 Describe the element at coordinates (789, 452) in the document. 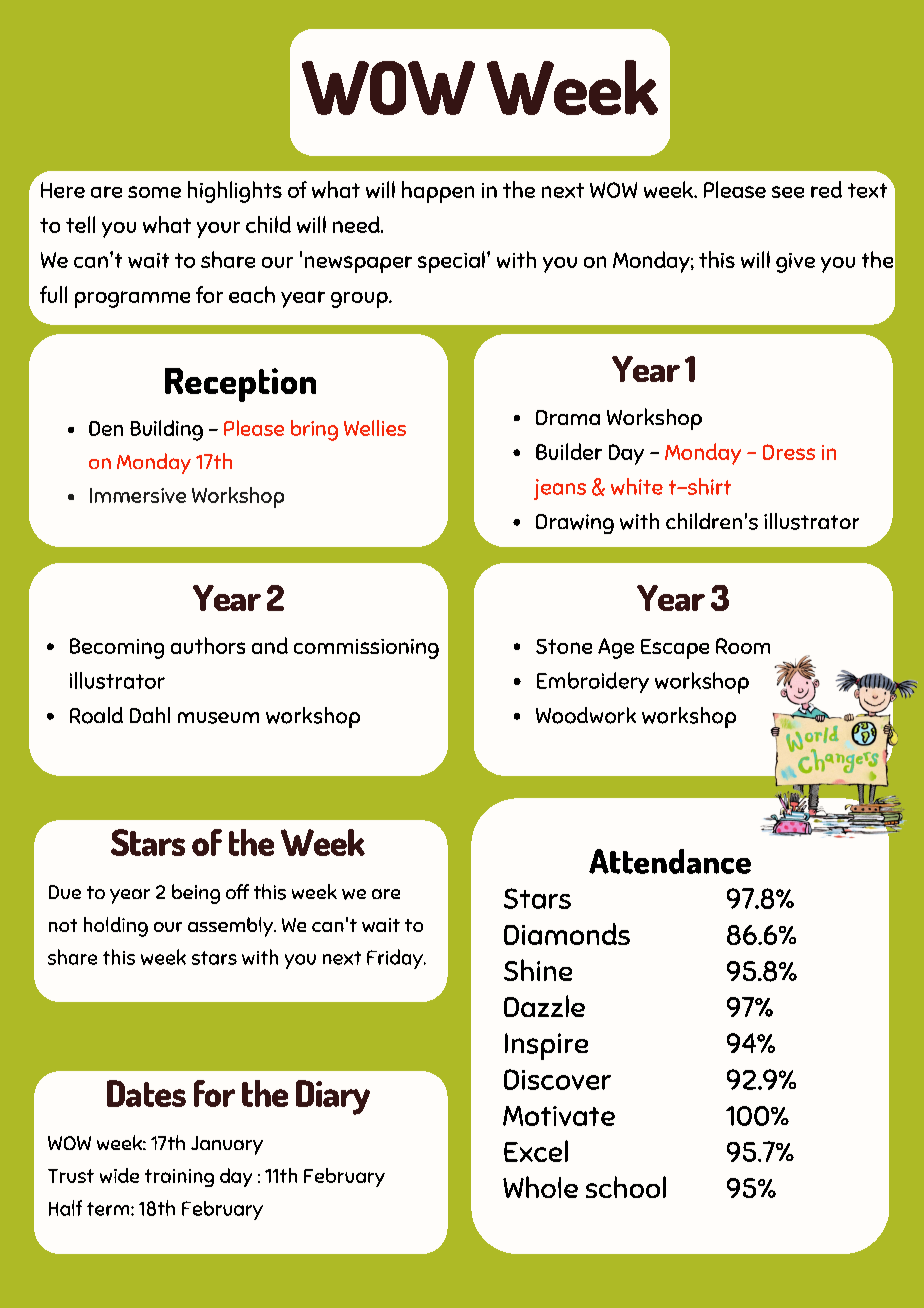

I see `Dress` at that location.
